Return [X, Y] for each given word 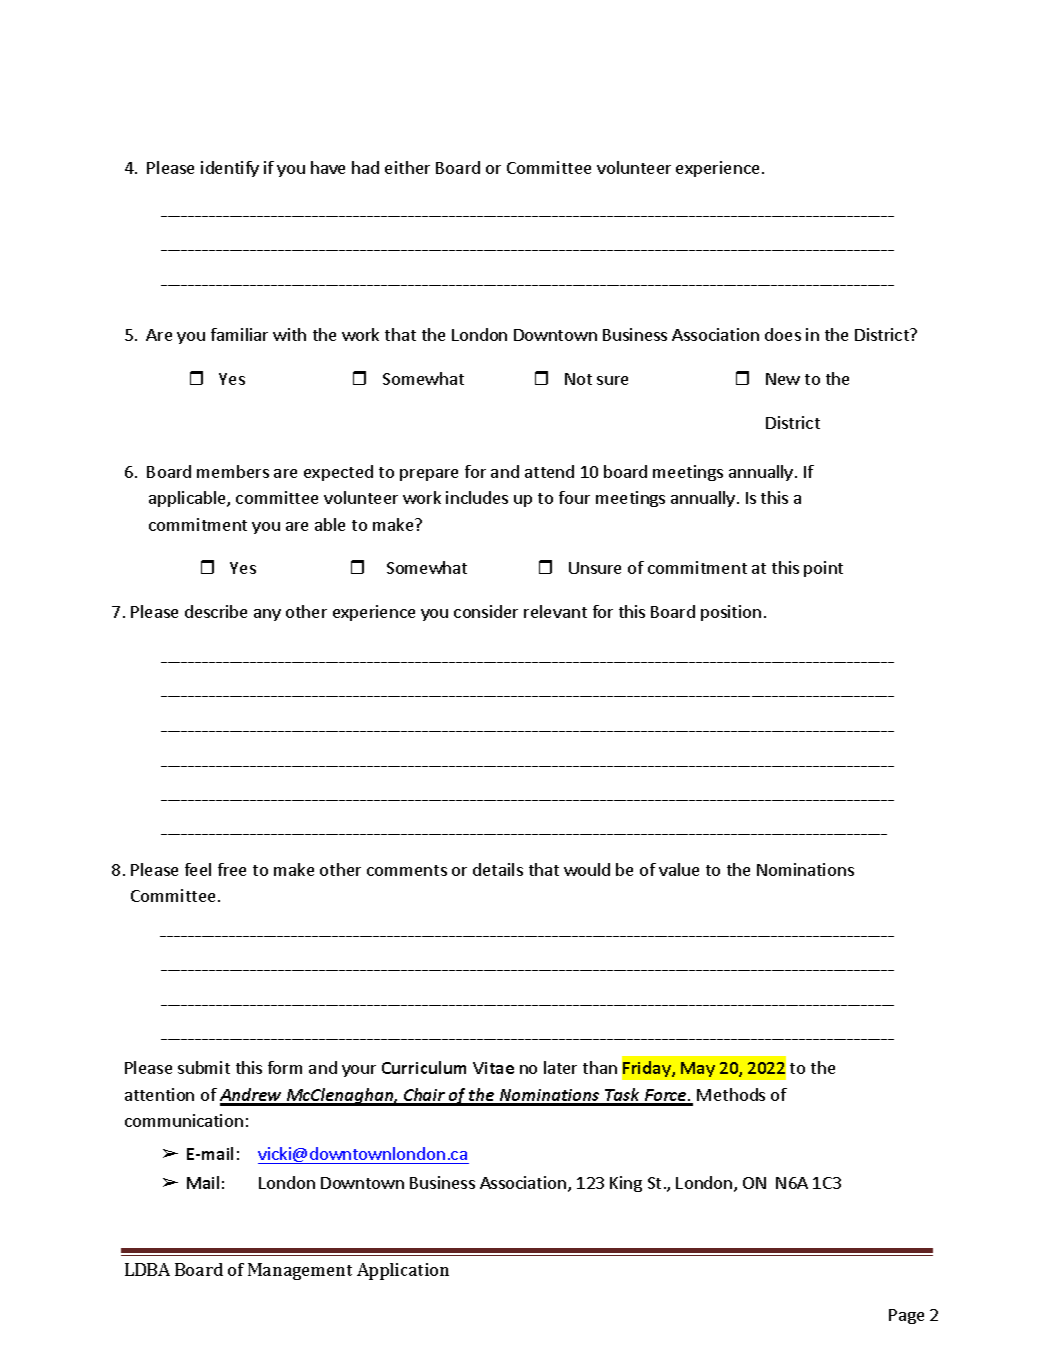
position [731, 613]
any [267, 615]
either [407, 167]
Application [403, 1271]
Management [300, 1271]
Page [906, 1316]
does [783, 334]
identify [230, 169]
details [498, 869]
